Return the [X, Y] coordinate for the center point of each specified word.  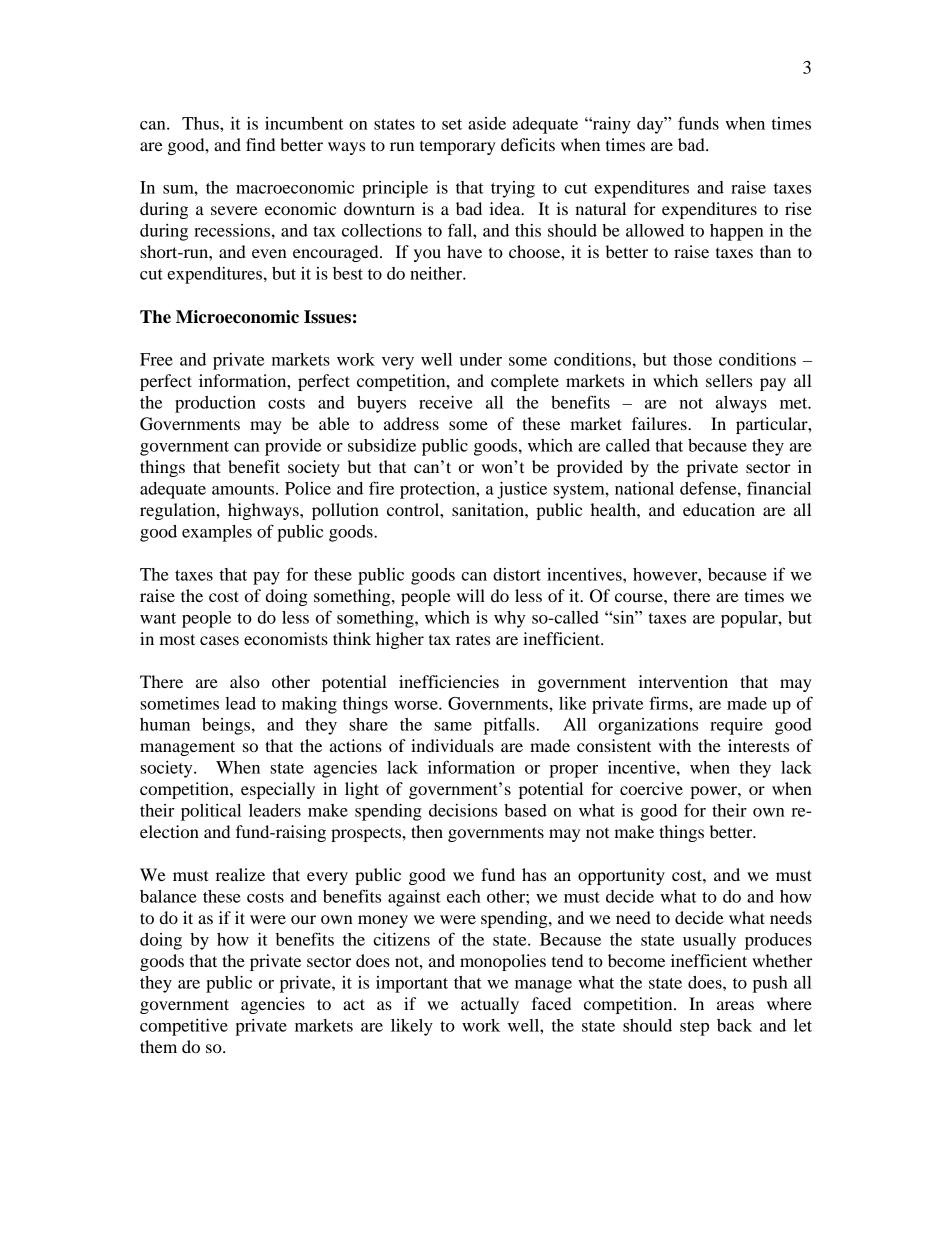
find [260, 144]
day [651, 125]
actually [490, 1005]
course [640, 597]
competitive [184, 1027]
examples [217, 533]
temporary [458, 148]
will [471, 595]
